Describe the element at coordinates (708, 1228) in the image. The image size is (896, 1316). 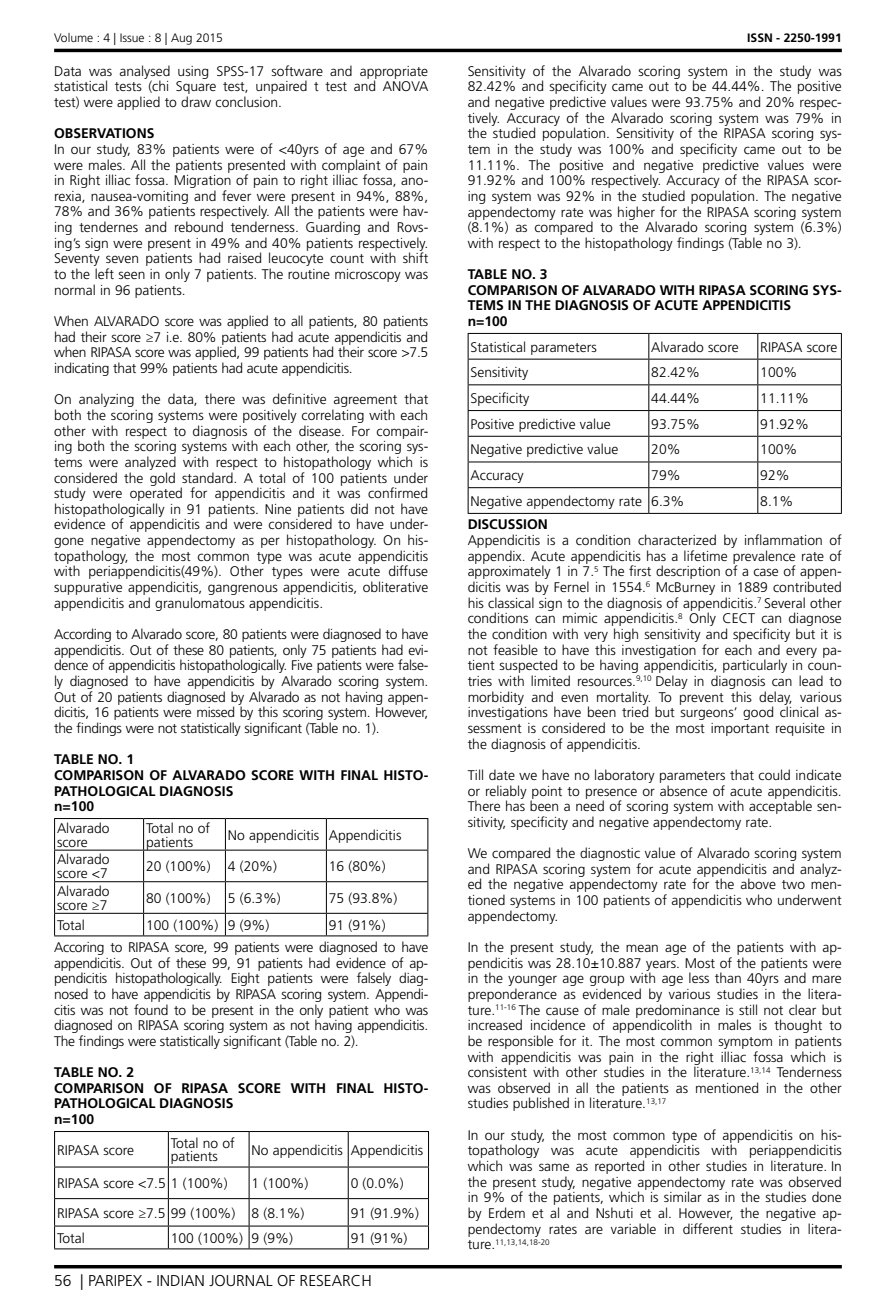
I see `different` at that location.
